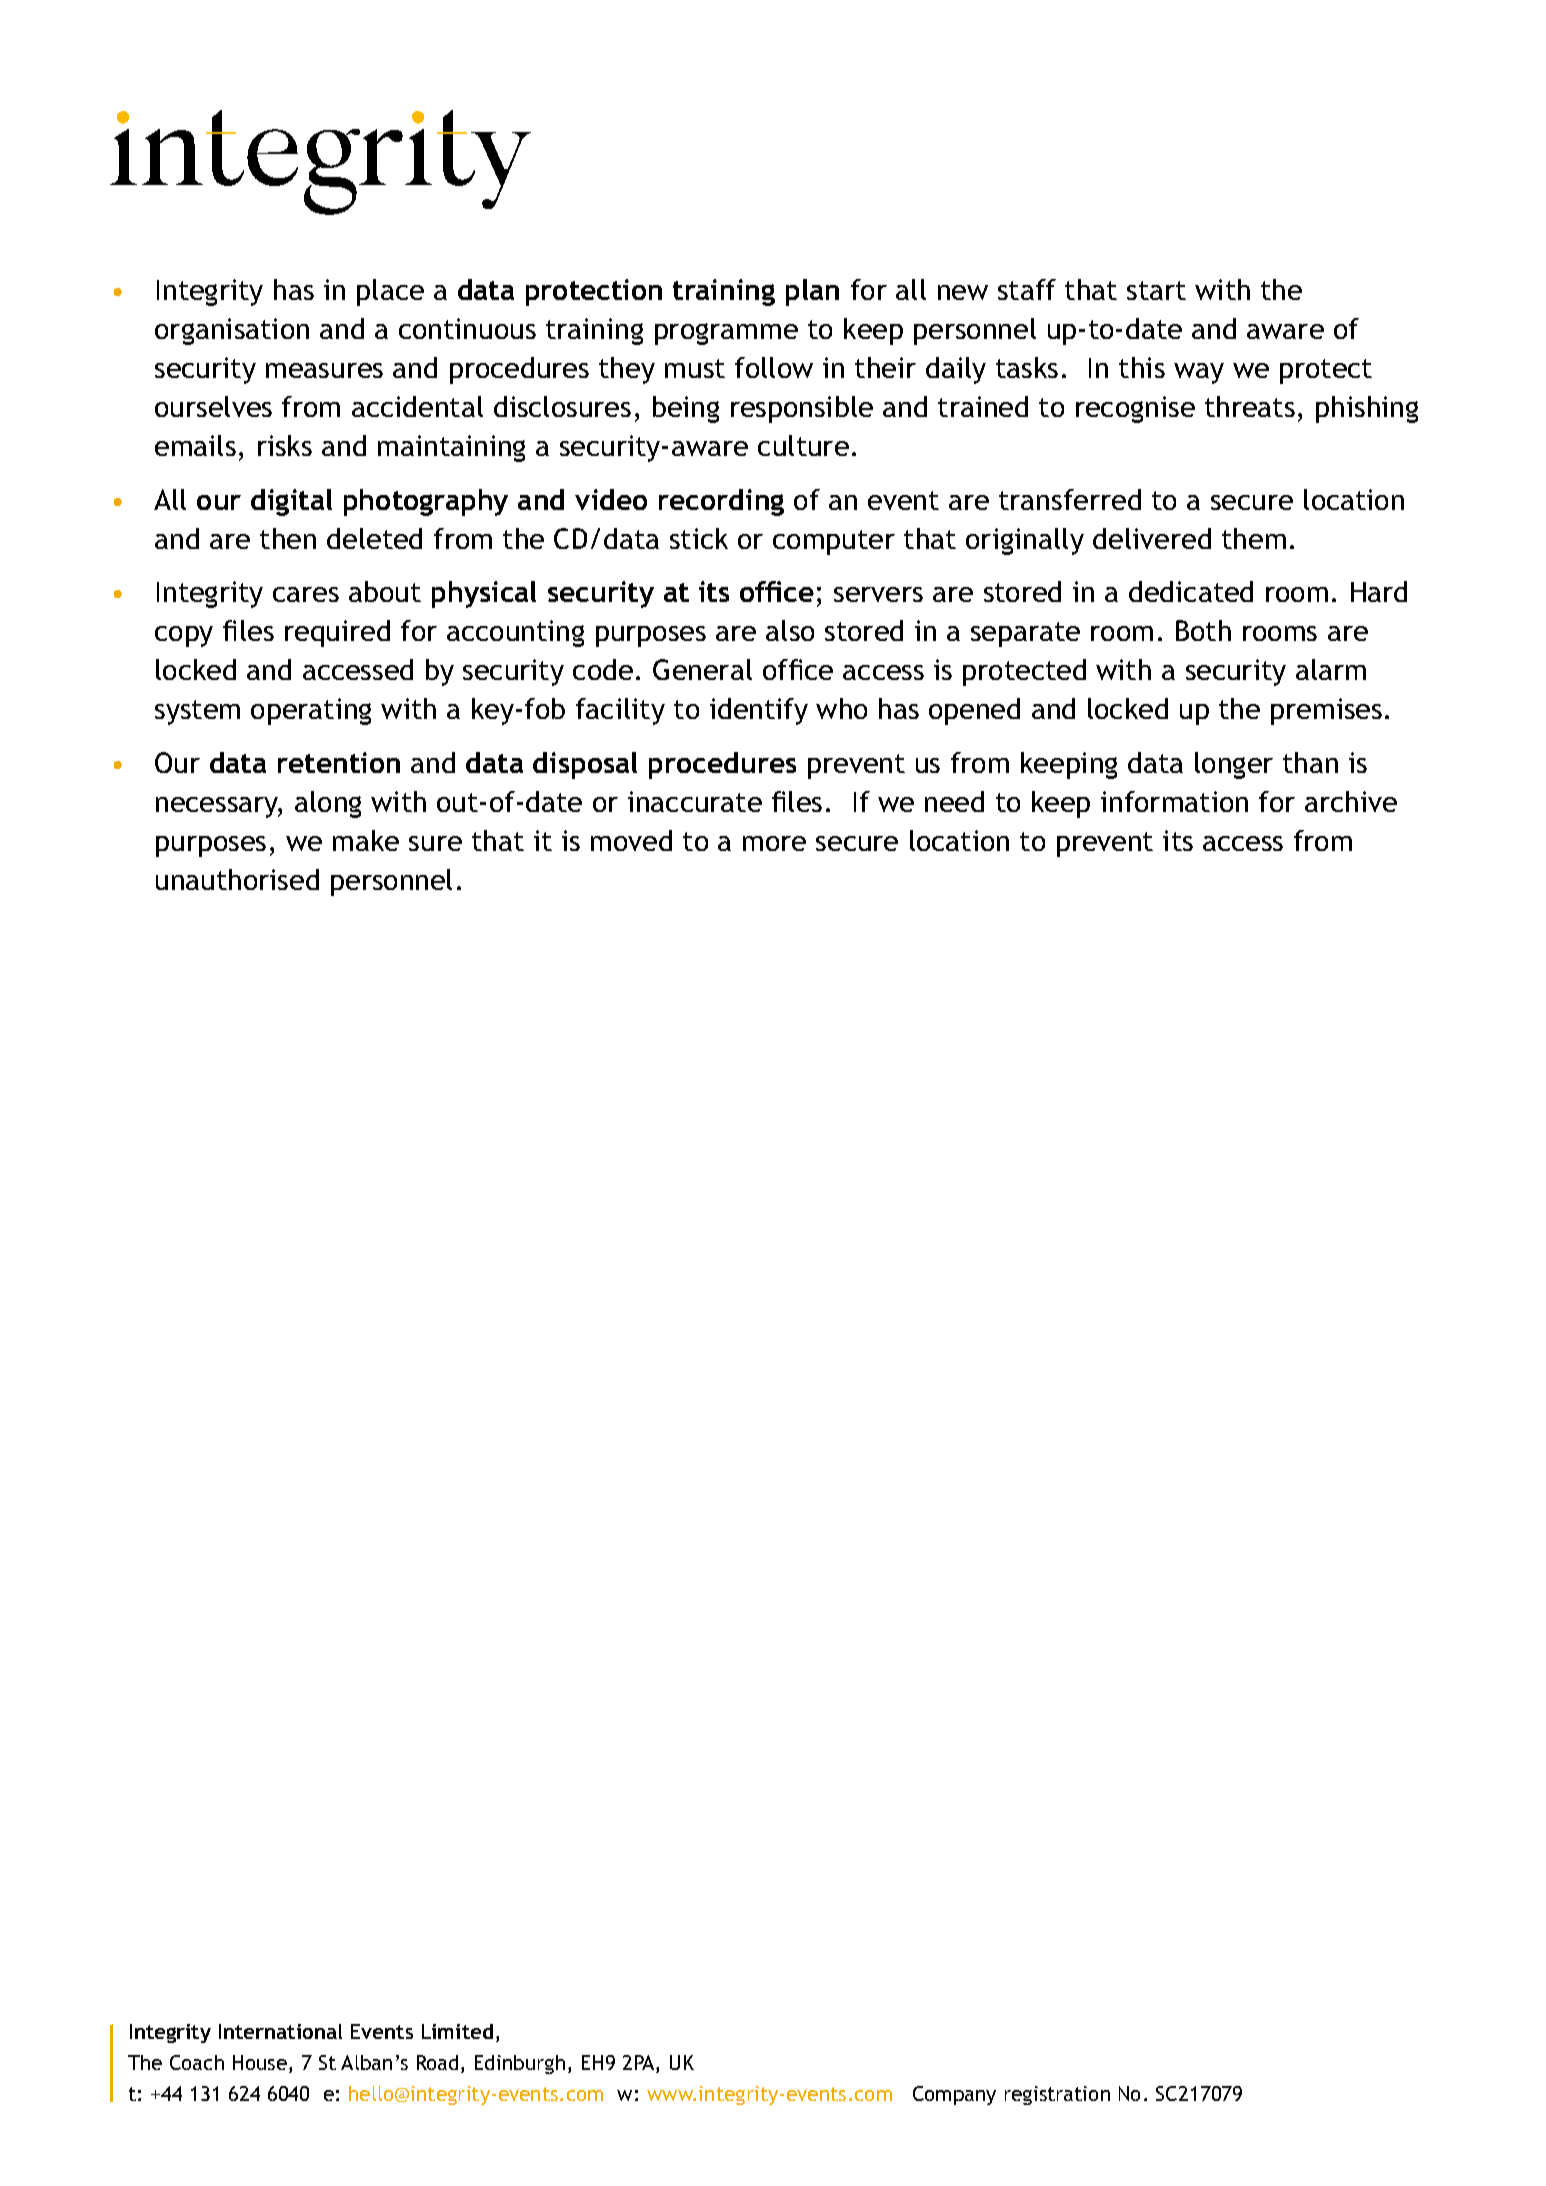 Image resolution: width=1546 pixels, height=2186 pixels. What do you see at coordinates (1199, 373) in the image?
I see `way` at bounding box center [1199, 373].
